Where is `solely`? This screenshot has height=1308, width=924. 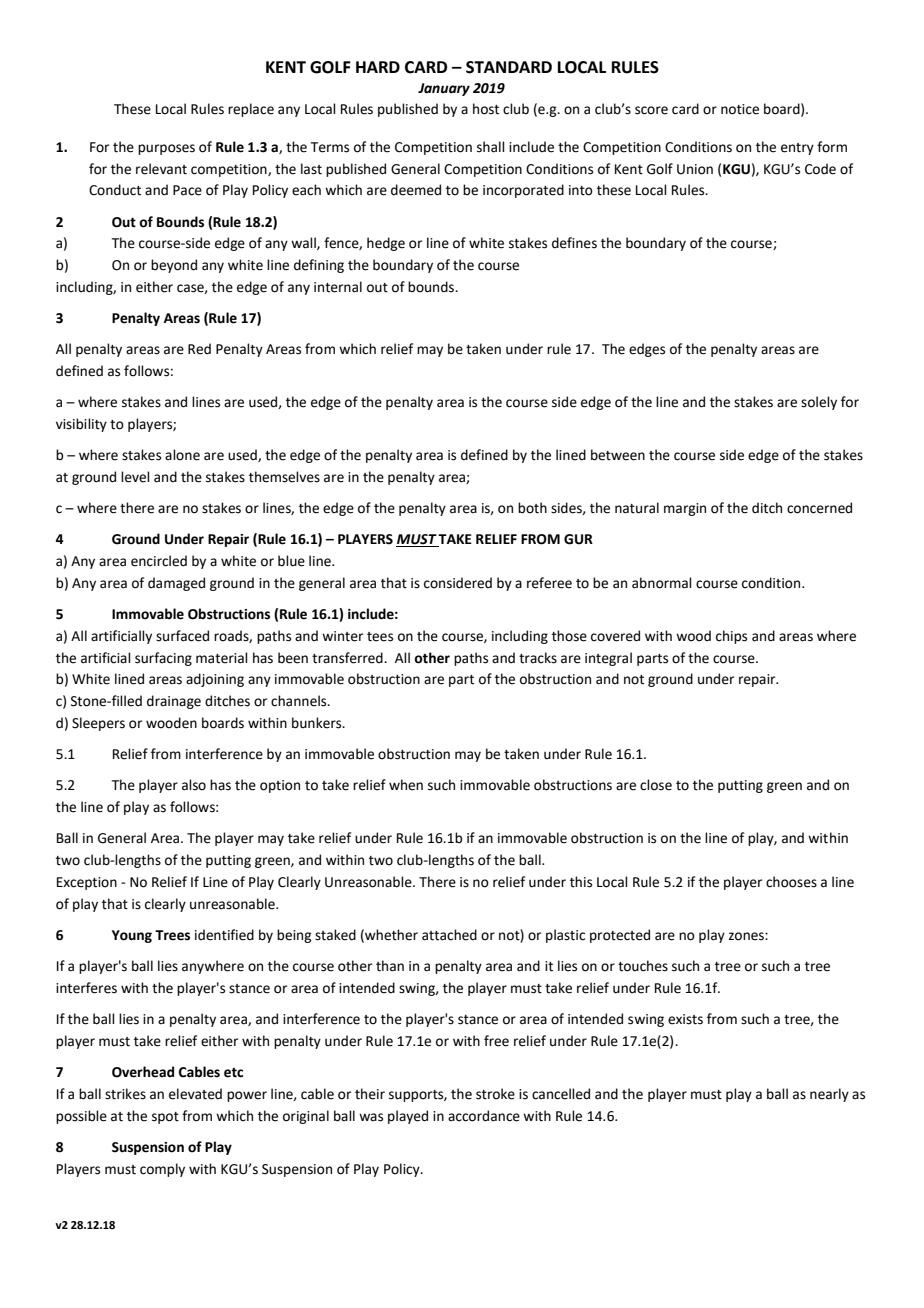
solely is located at coordinates (819, 403).
